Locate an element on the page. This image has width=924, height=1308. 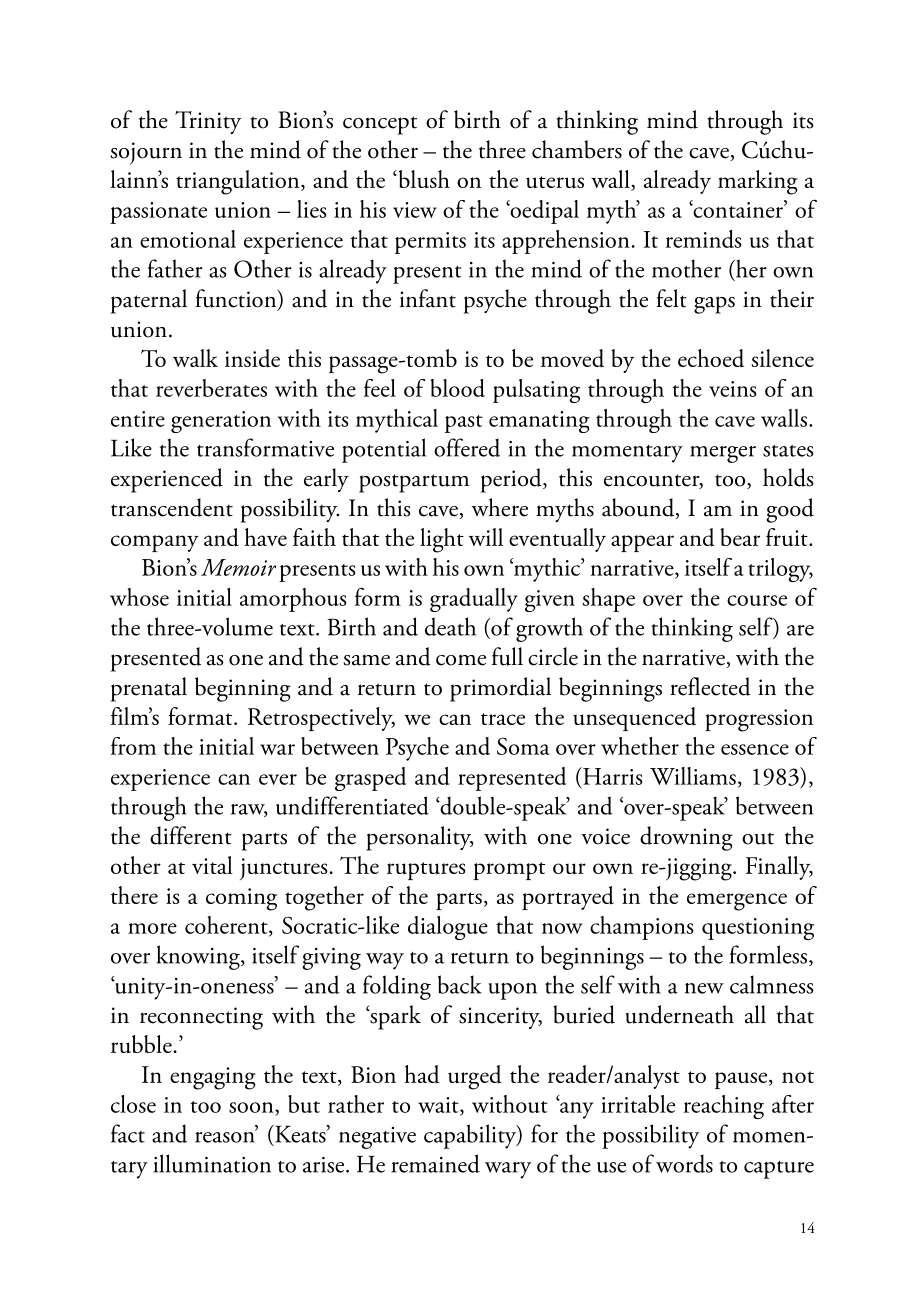
reason is located at coordinates (226, 1136).
